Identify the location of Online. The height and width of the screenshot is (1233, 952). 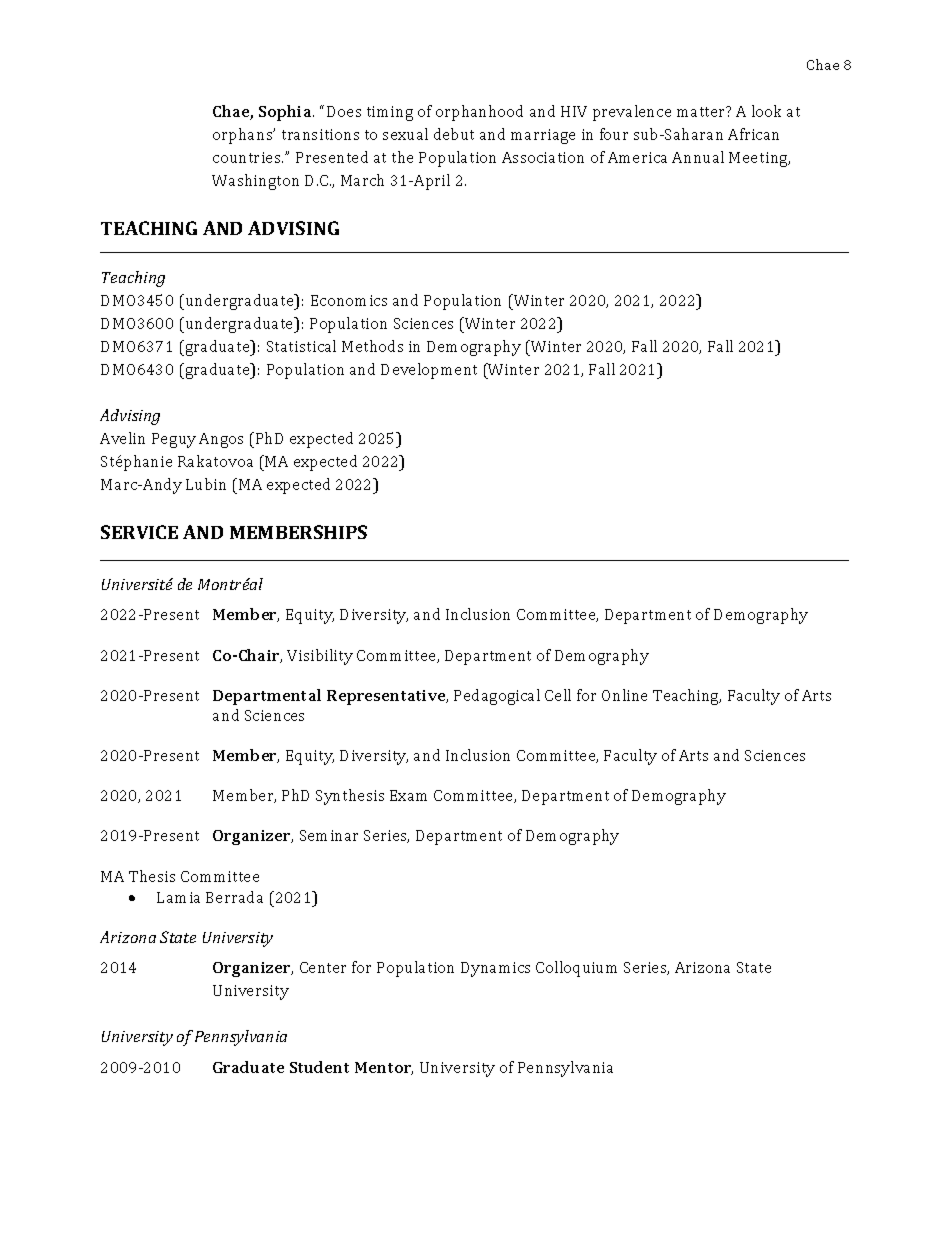
(624, 695).
